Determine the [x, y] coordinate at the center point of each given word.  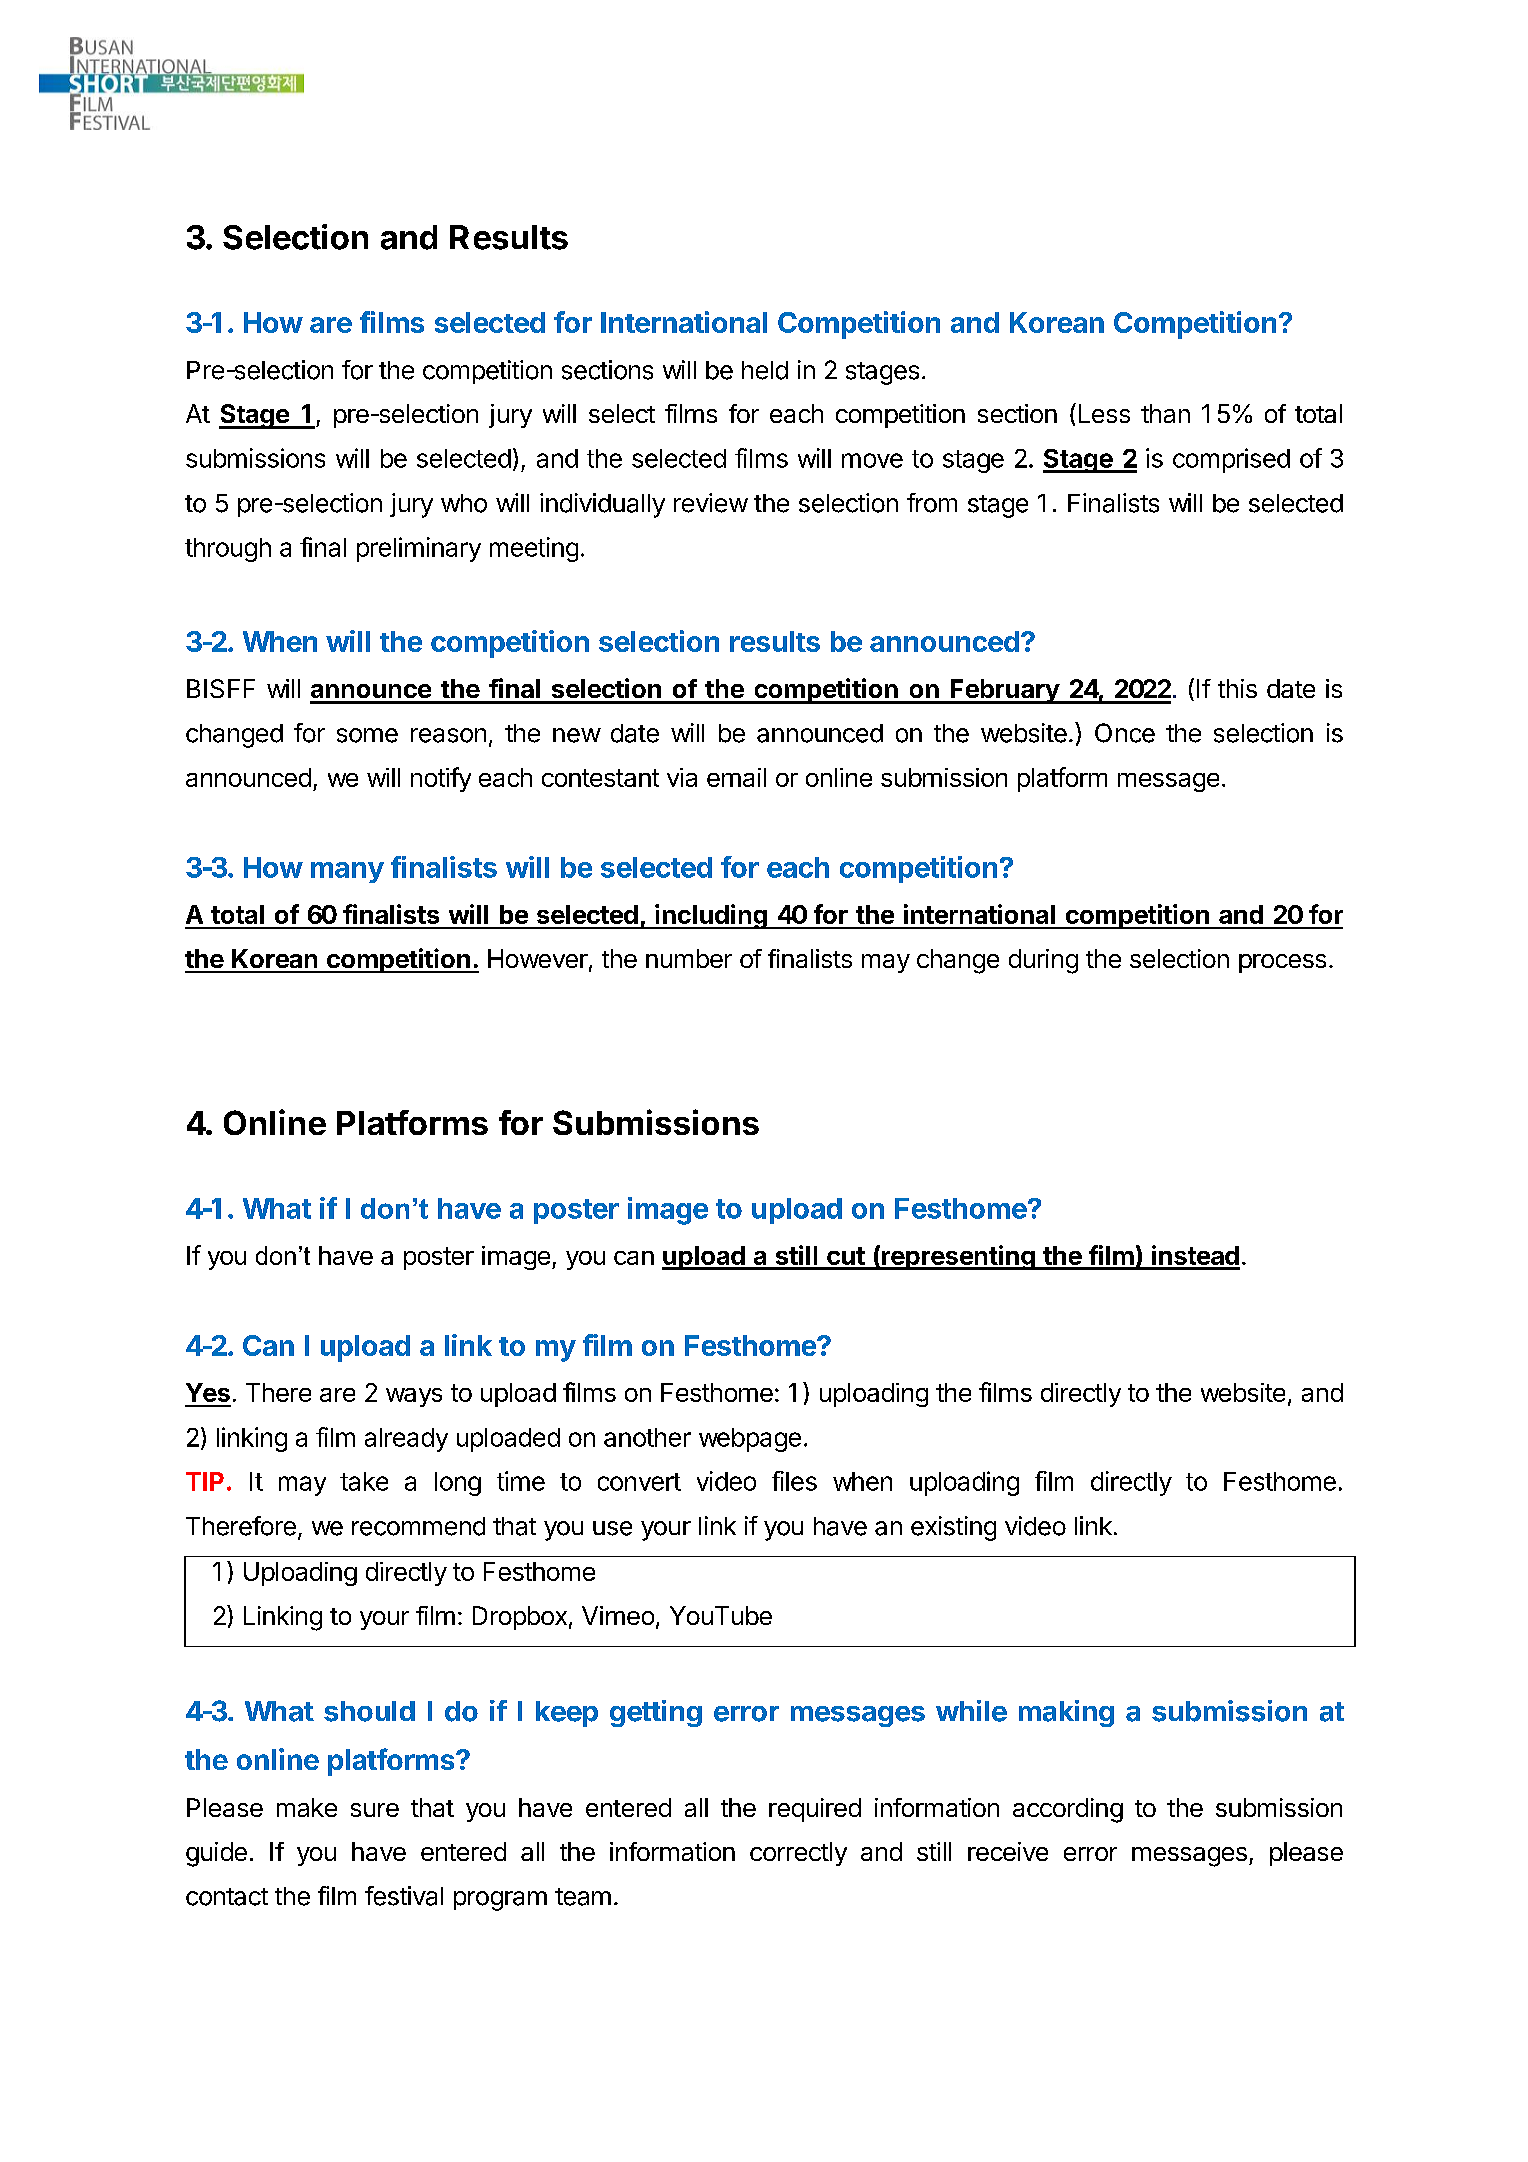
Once [1125, 733]
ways [414, 1397]
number [689, 958]
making [1066, 1713]
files [794, 1481]
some [367, 735]
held [765, 370]
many [347, 872]
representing [958, 1257]
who [464, 503]
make [307, 1807]
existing [953, 1528]
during [1043, 961]
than [1165, 413]
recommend [418, 1526]
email [736, 777]
